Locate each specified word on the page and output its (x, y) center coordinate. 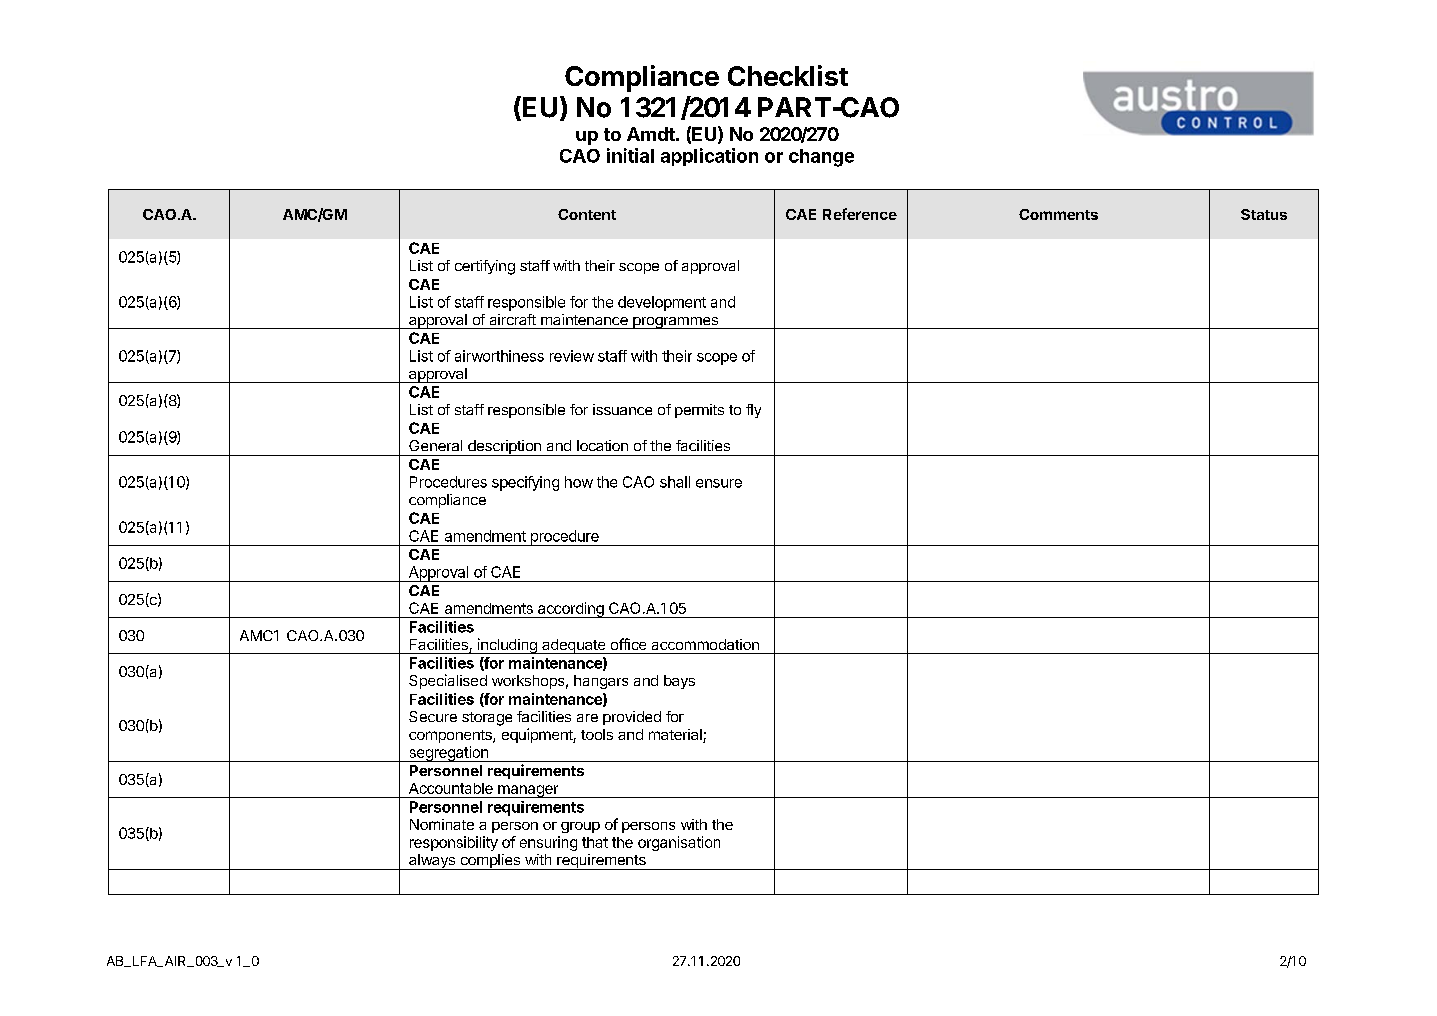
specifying (525, 483)
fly (753, 411)
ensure (719, 483)
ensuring (548, 843)
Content (587, 214)
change (821, 158)
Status (1264, 214)
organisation (679, 843)
